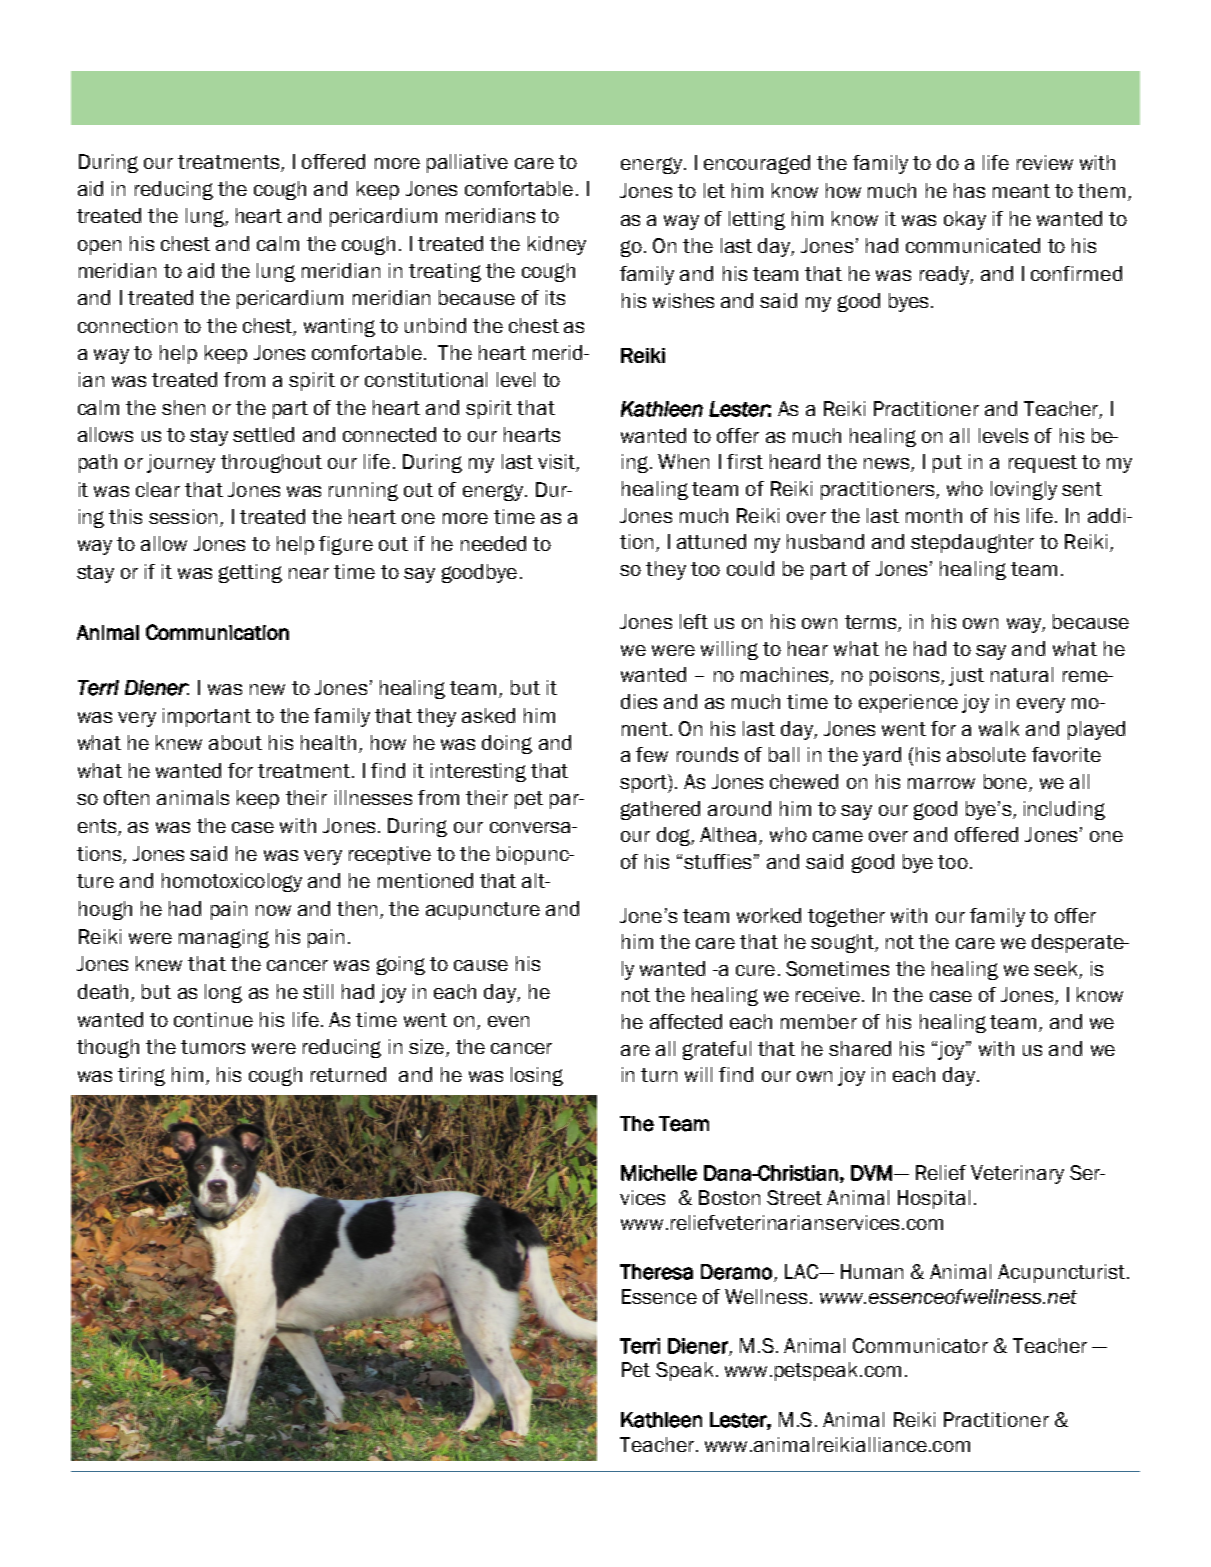 The image size is (1211, 1567). Describe the element at coordinates (986, 754) in the image. I see `absolute` at that location.
